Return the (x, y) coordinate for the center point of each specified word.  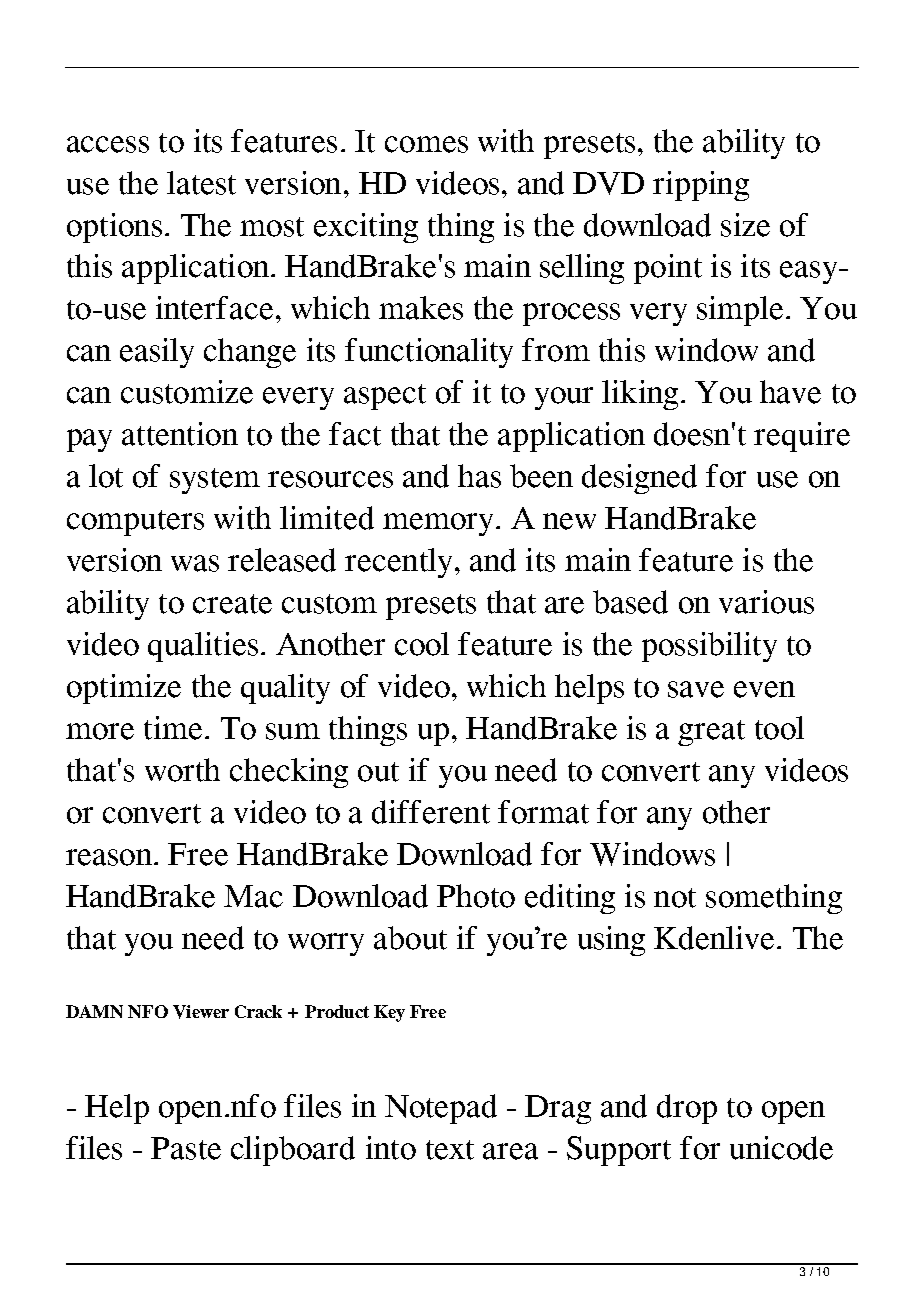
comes (426, 144)
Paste (186, 1148)
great (711, 733)
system (215, 481)
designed (639, 479)
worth (182, 770)
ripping (701, 186)
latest (201, 183)
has (479, 476)
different (431, 812)
